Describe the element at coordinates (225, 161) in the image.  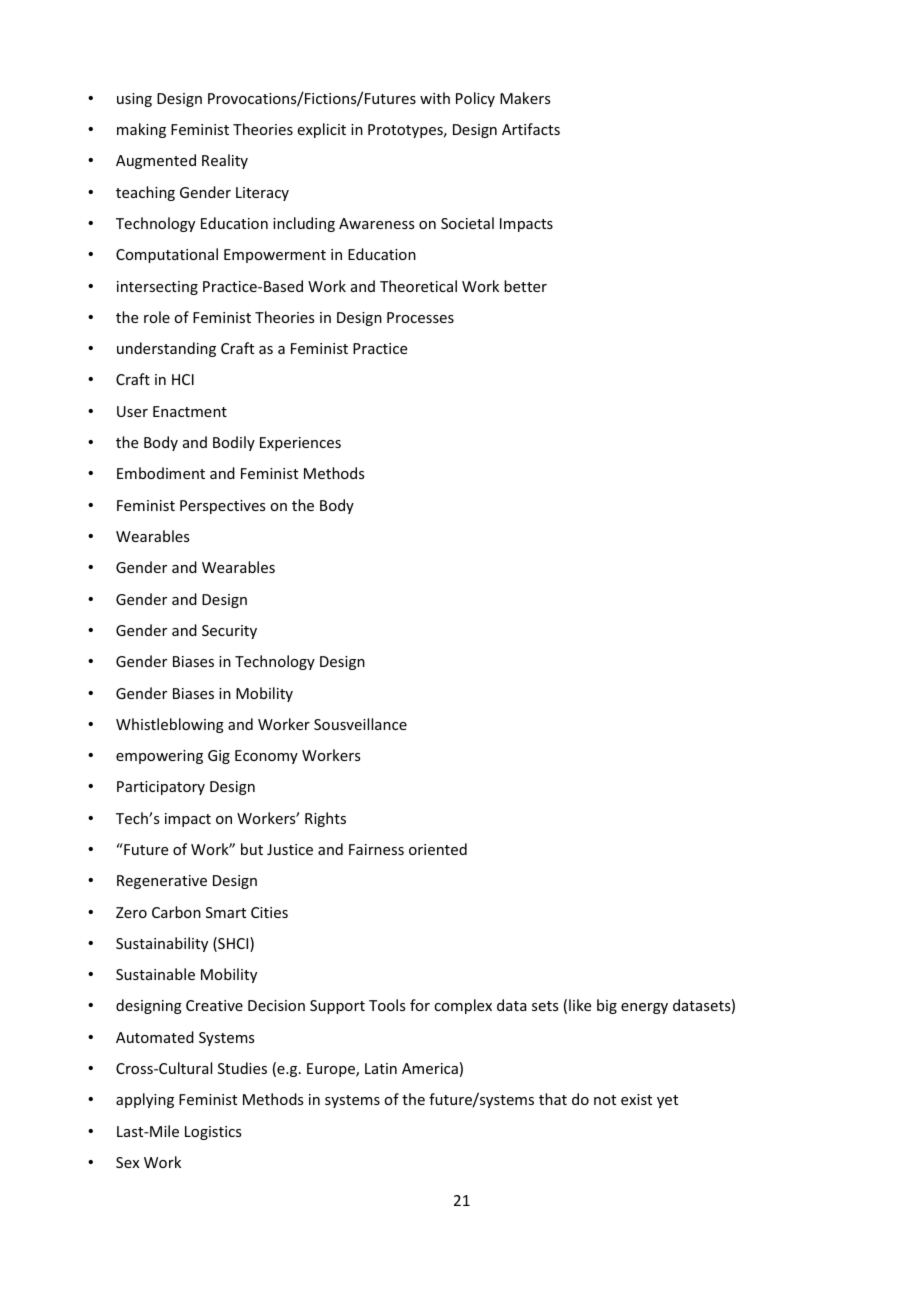
I see `Reality` at that location.
